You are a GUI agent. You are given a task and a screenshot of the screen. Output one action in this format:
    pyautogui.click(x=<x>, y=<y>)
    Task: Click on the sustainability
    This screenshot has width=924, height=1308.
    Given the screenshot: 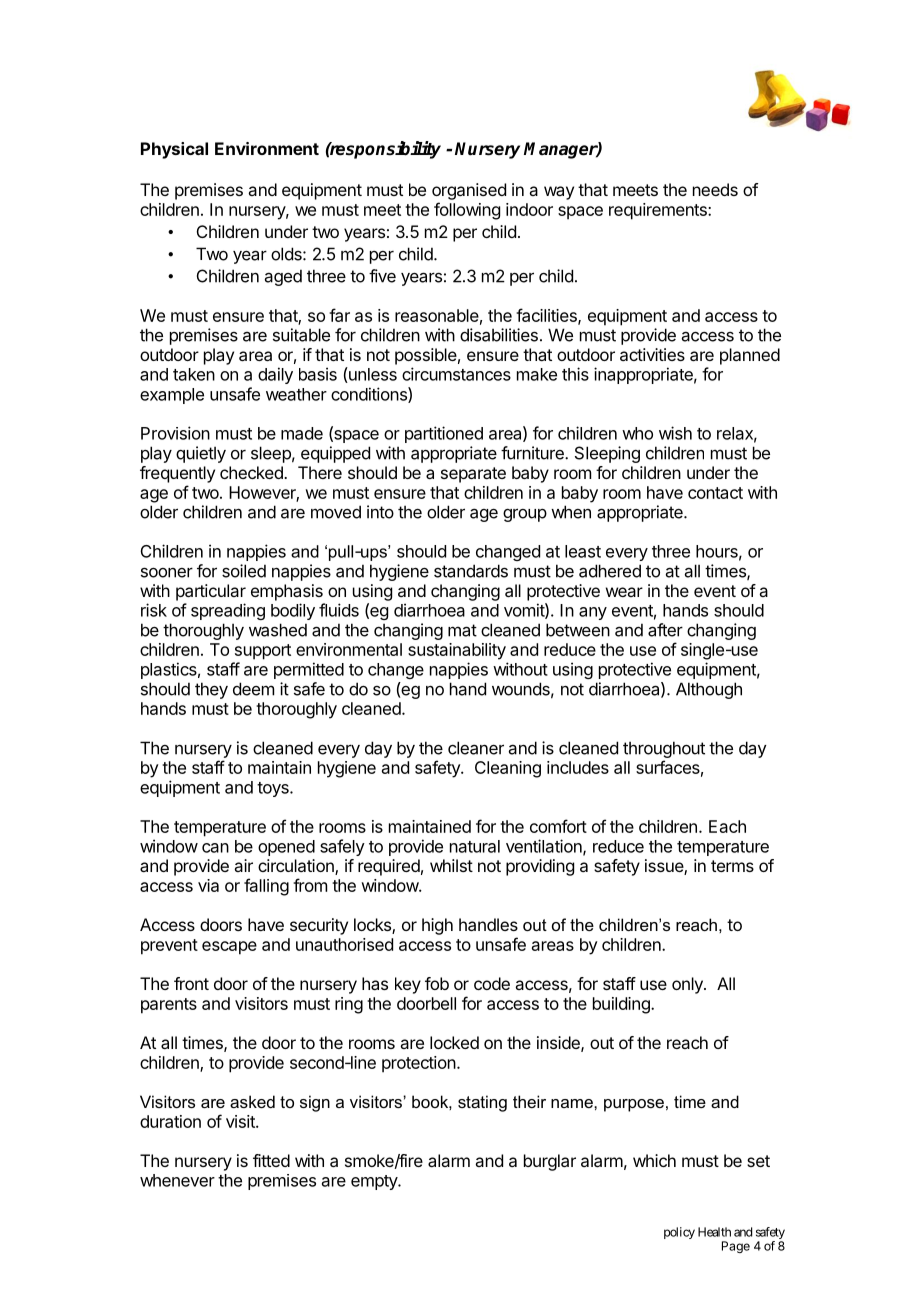 What is the action you would take?
    pyautogui.click(x=457, y=651)
